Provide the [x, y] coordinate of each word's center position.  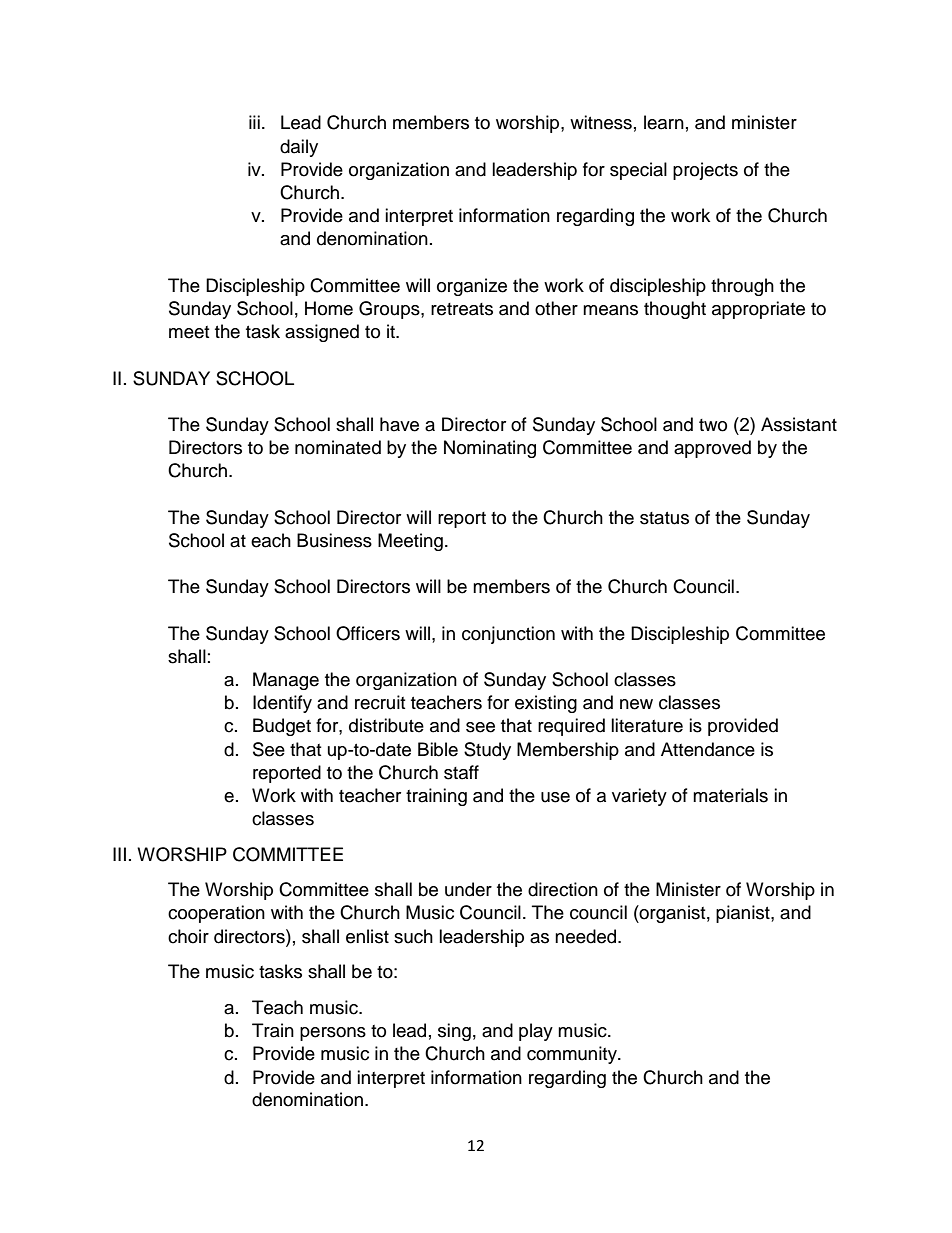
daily [299, 148]
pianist [744, 914]
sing [454, 1032]
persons [333, 1034]
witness [601, 122]
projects [705, 171]
